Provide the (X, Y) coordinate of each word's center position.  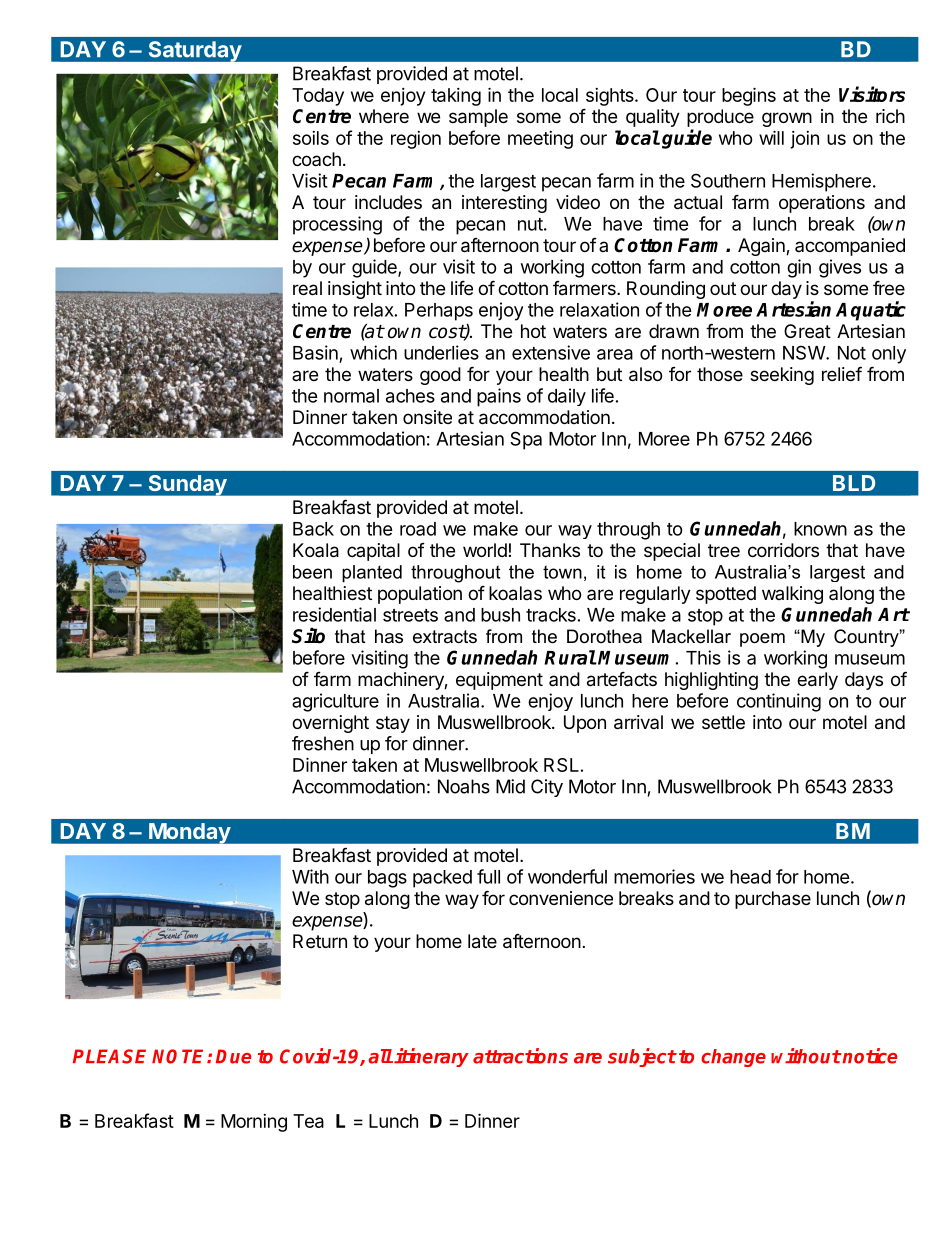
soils (311, 138)
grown (787, 119)
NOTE (180, 1056)
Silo (308, 636)
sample (478, 118)
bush (500, 615)
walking (792, 595)
